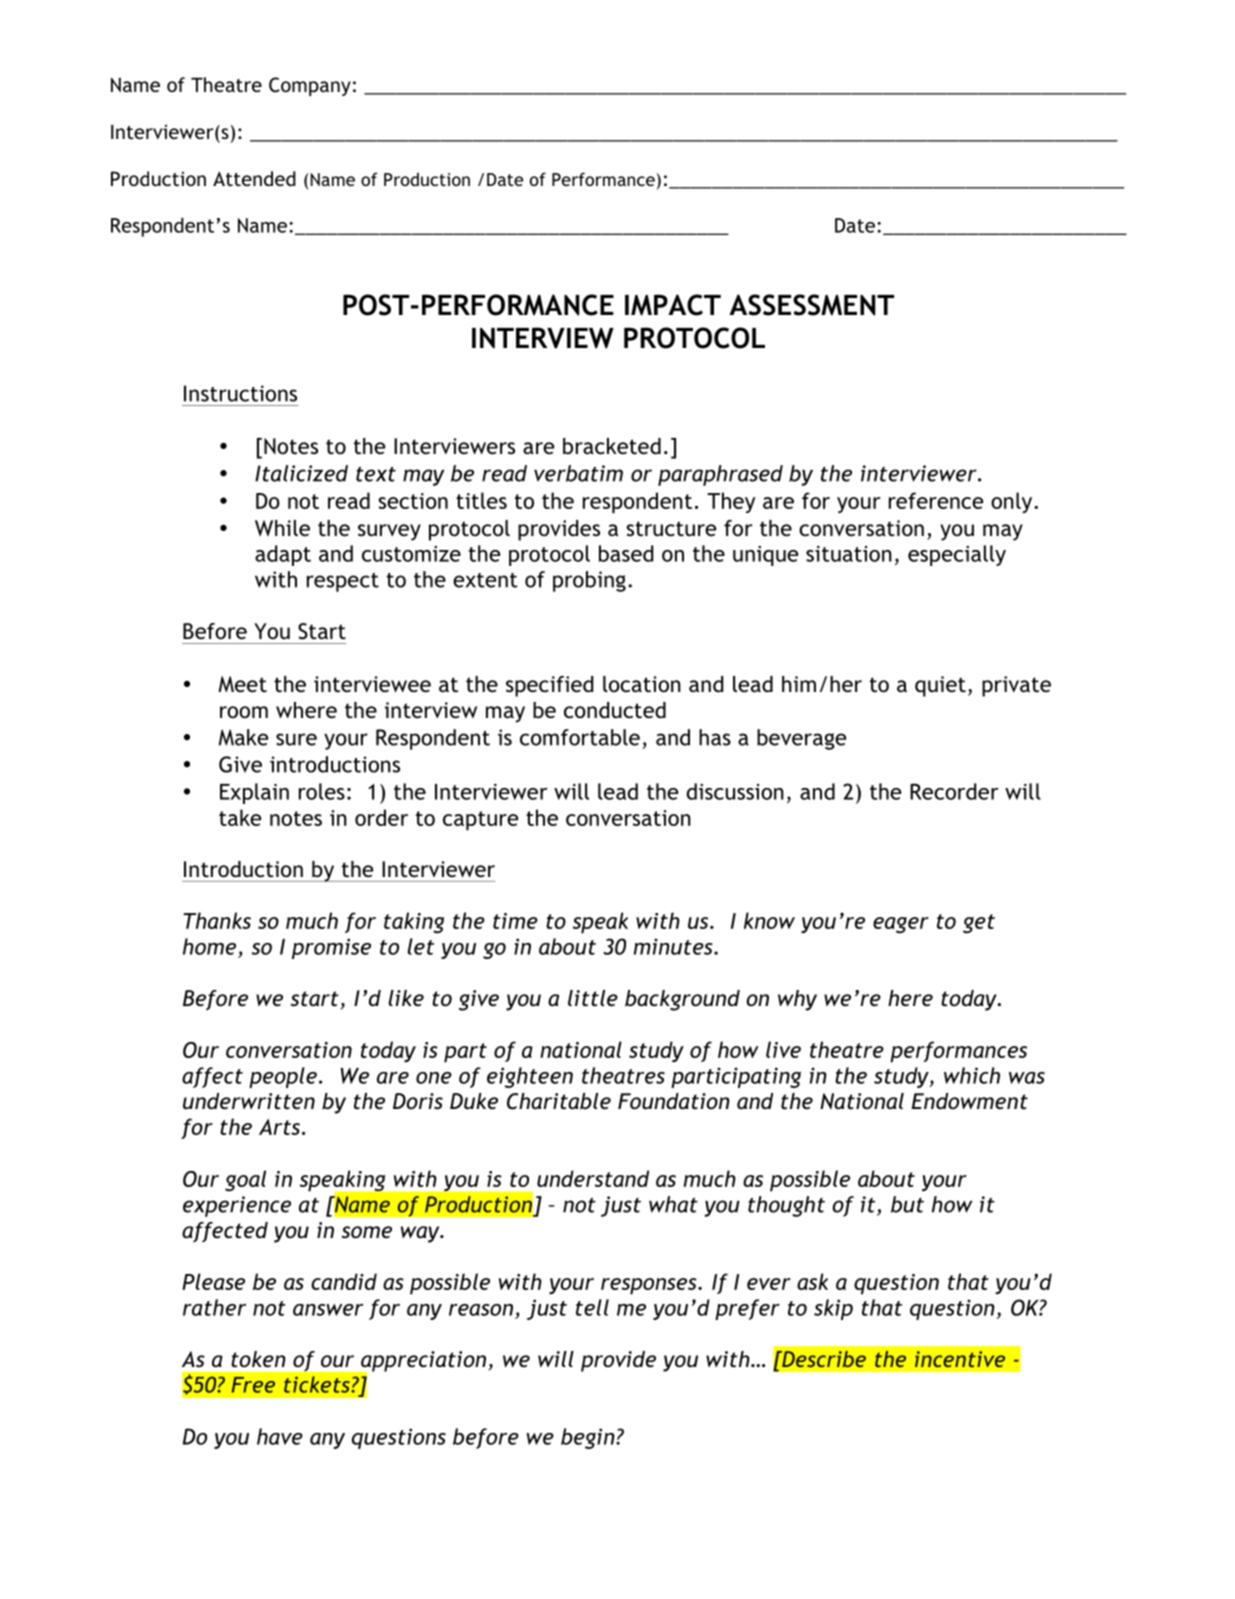 Image resolution: width=1235 pixels, height=1599 pixels. Describe the element at coordinates (310, 86) in the page. I see `Company` at that location.
